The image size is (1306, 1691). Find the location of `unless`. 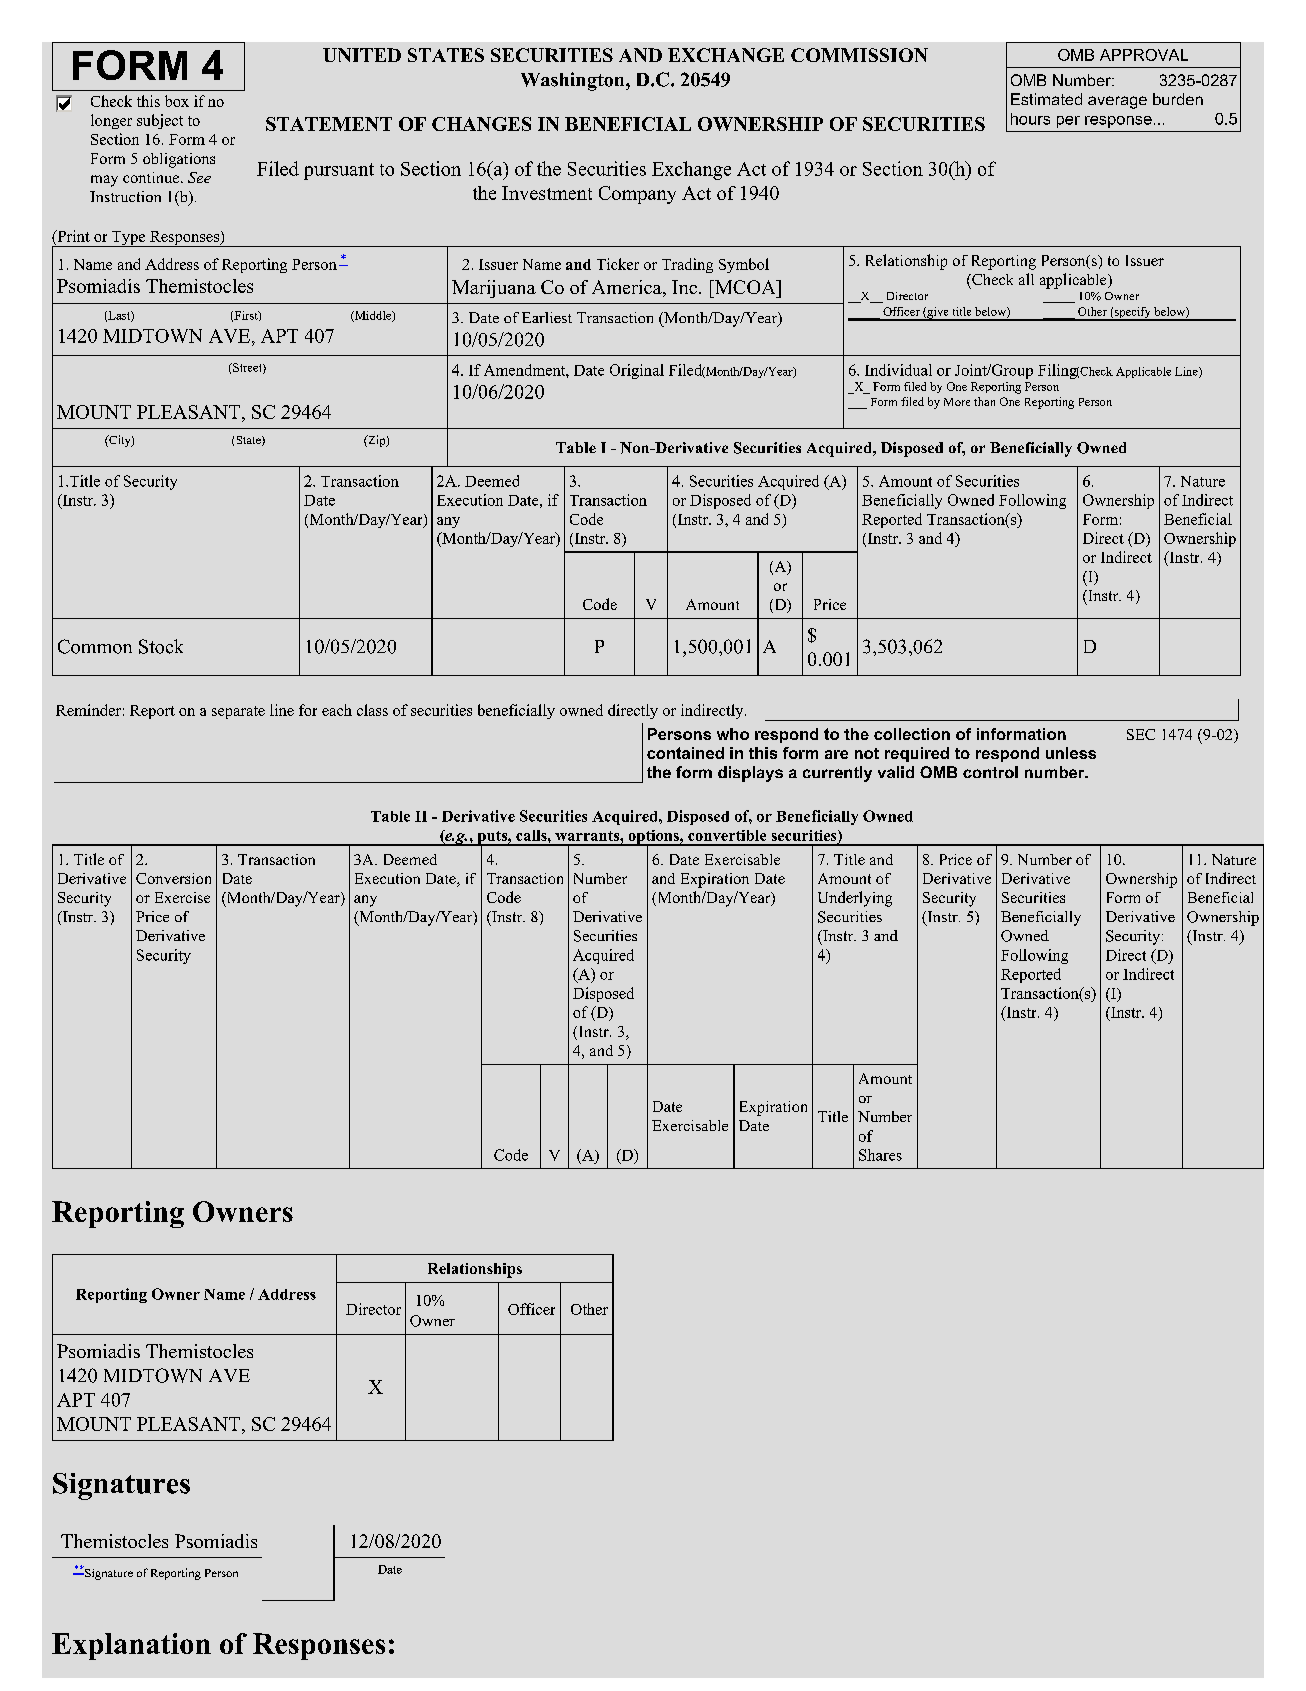

unless is located at coordinates (1071, 753).
